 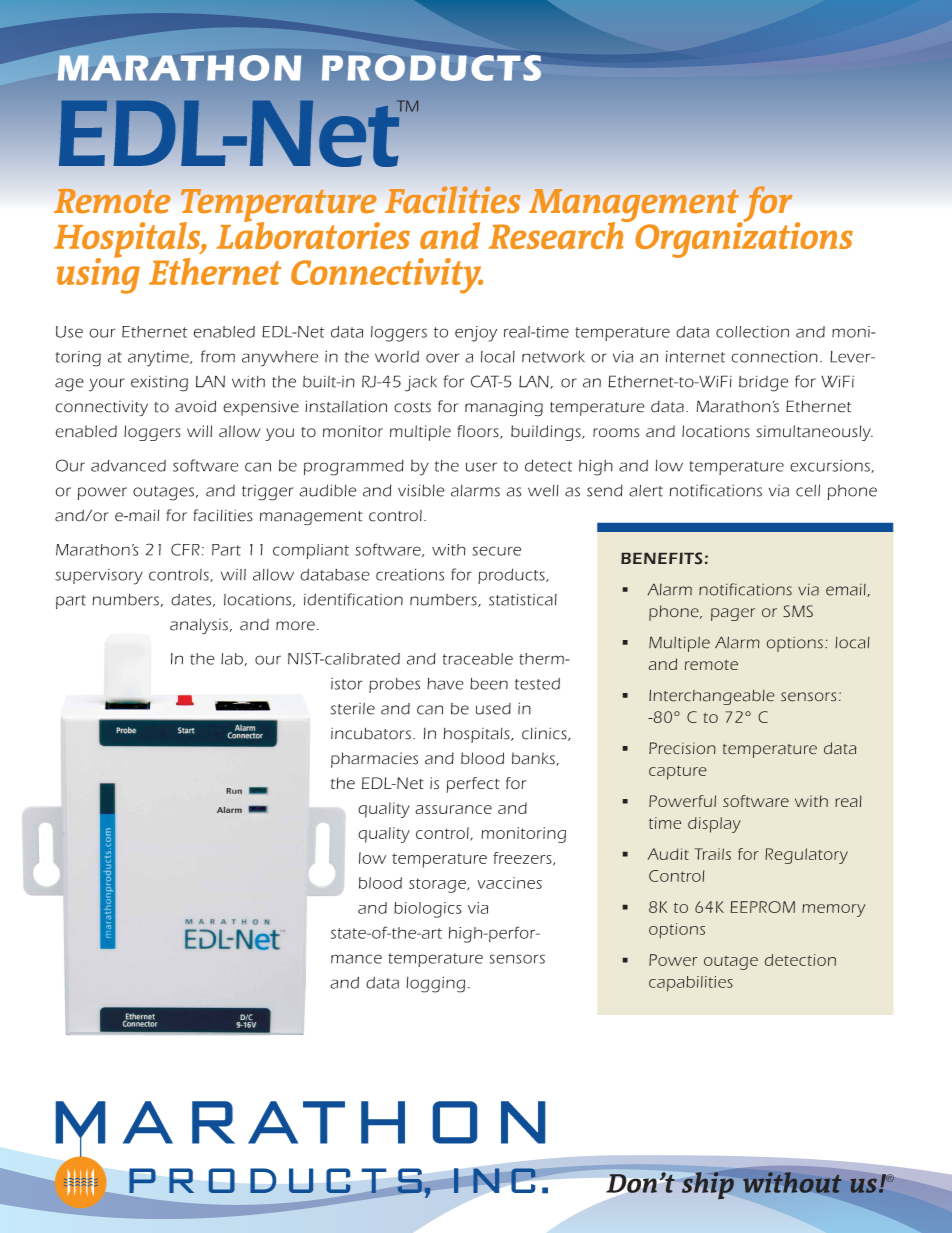 What do you see at coordinates (744, 239) in the screenshot?
I see `Organizations` at bounding box center [744, 239].
